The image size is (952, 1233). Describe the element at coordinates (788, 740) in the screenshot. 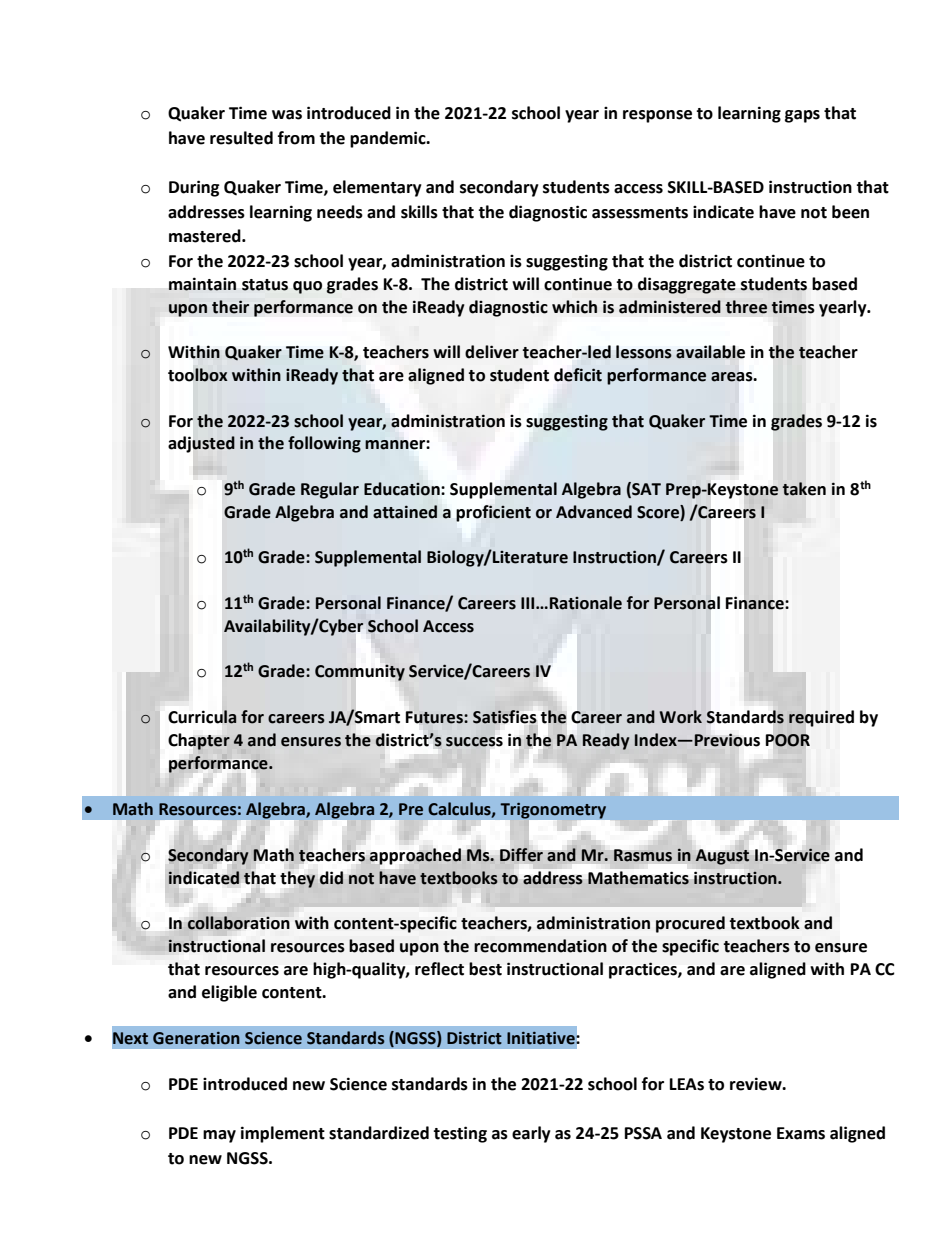

I see `POOR` at that location.
